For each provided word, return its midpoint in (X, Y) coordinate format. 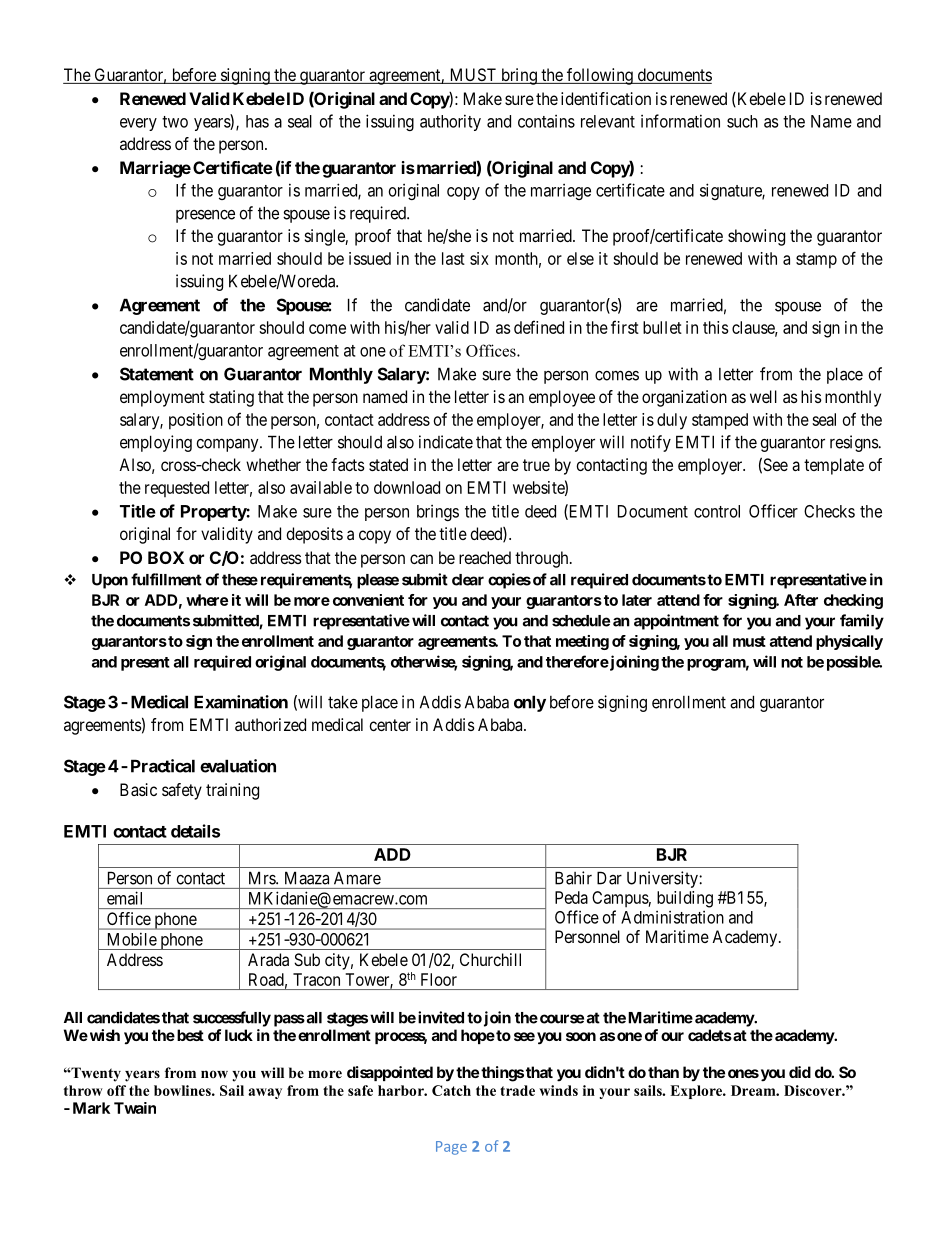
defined (539, 327)
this (715, 327)
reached (485, 557)
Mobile (132, 939)
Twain (135, 1108)
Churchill (490, 959)
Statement (157, 374)
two (175, 122)
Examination (241, 702)
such (742, 121)
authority (450, 122)
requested (177, 489)
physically (849, 642)
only (530, 703)
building (685, 899)
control (717, 511)
